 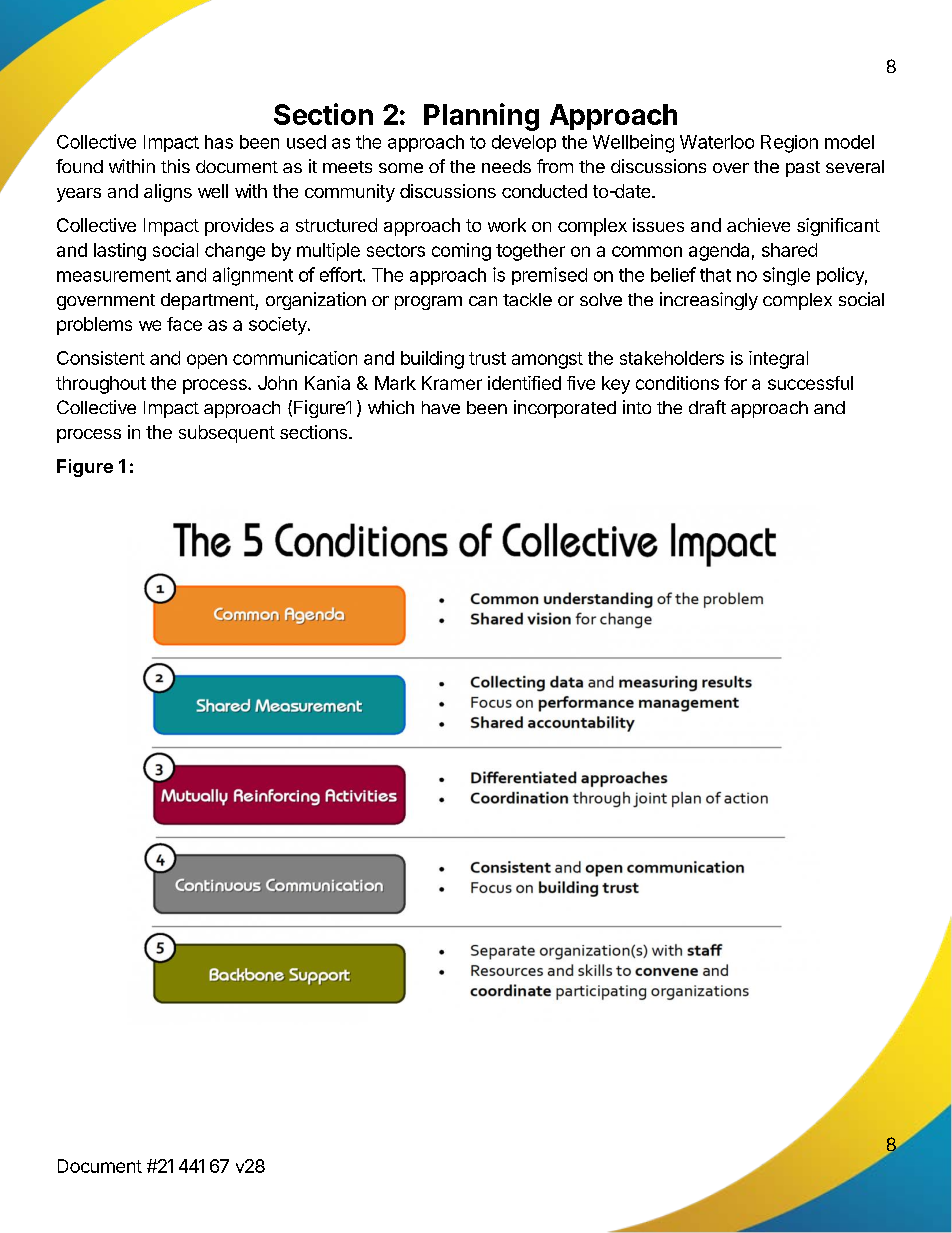 I want to click on shared, so click(x=789, y=250).
